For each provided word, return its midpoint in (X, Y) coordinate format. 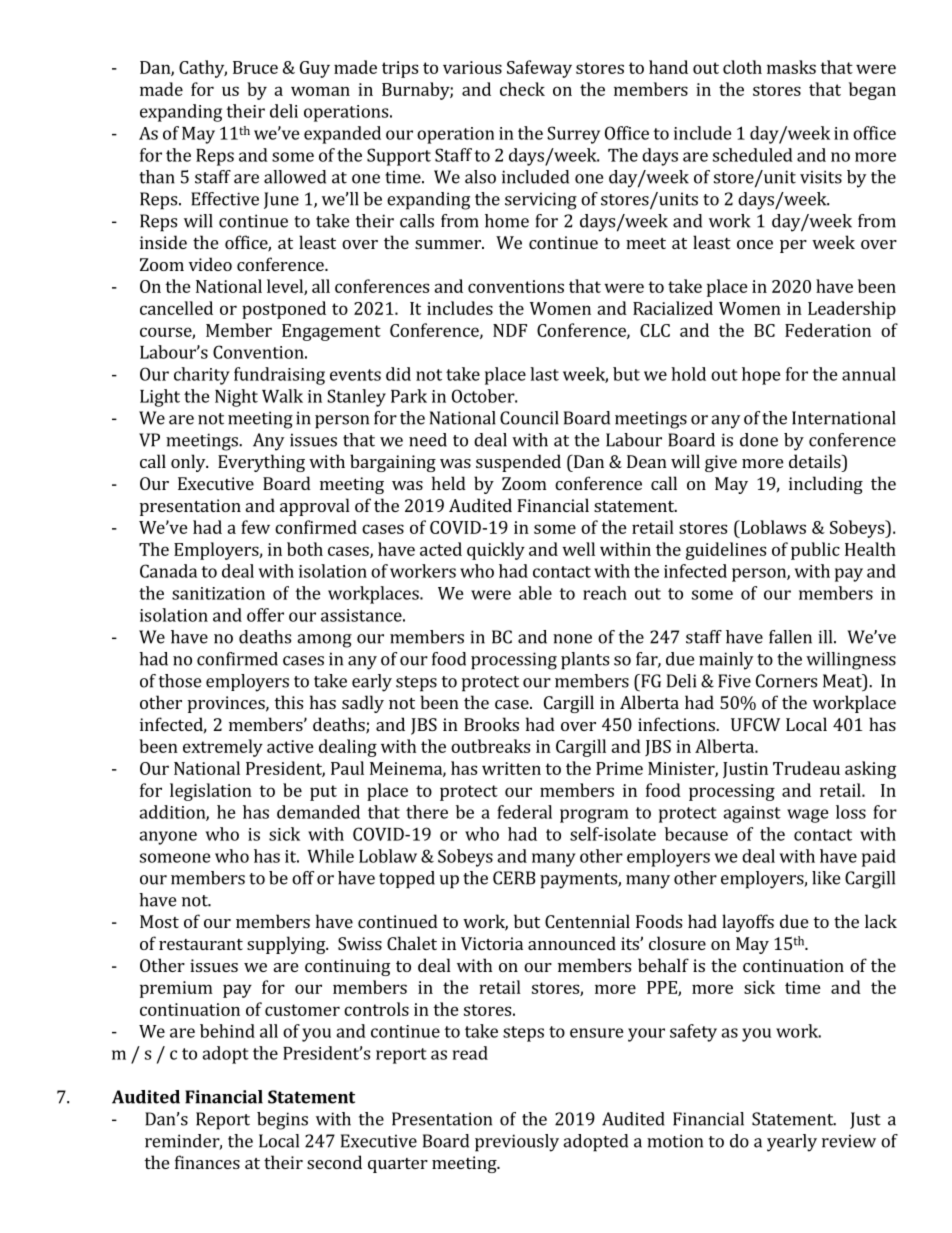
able (535, 593)
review (849, 1141)
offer (265, 615)
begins (282, 1121)
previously (517, 1143)
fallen (790, 637)
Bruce (255, 67)
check (522, 89)
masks (791, 67)
